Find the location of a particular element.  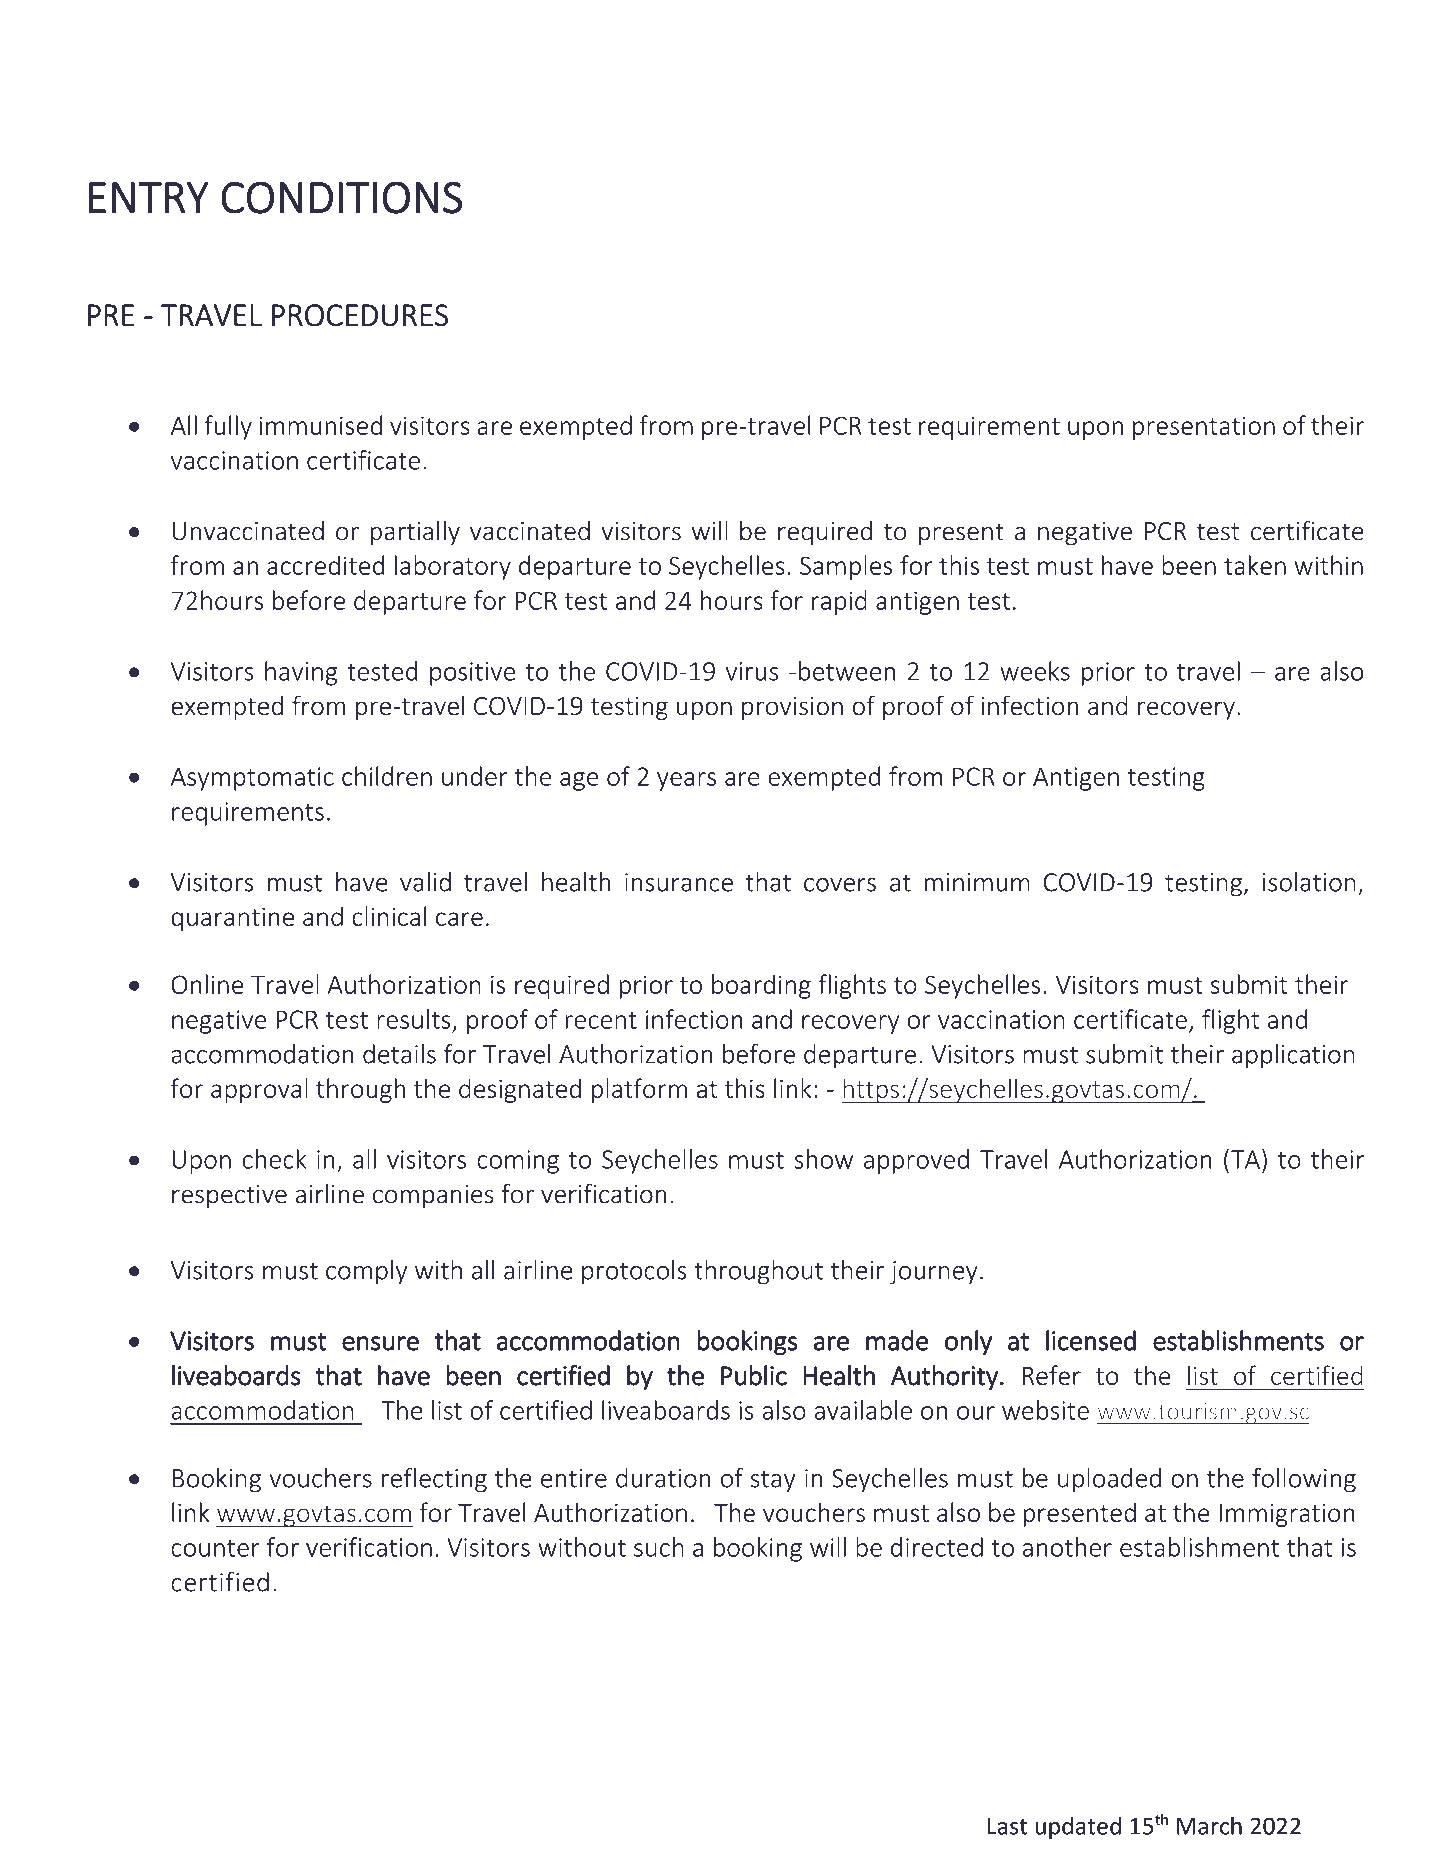

application is located at coordinates (1293, 1056).
